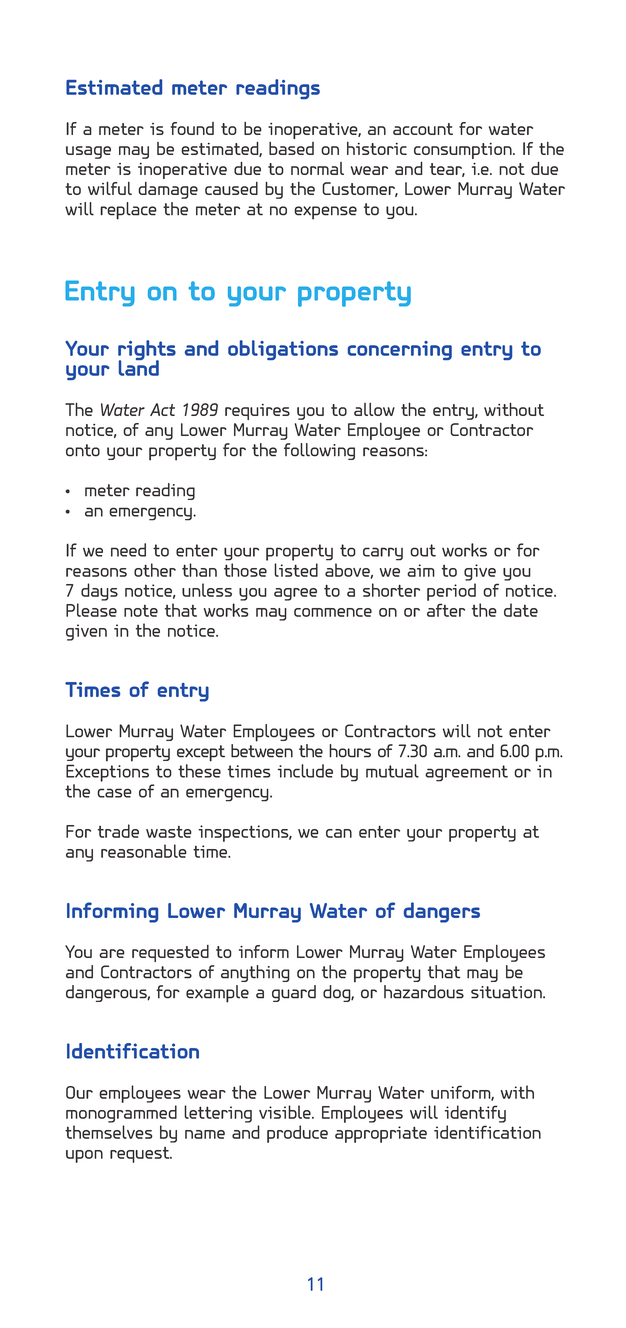 The height and width of the screenshot is (1328, 626). Describe the element at coordinates (296, 570) in the screenshot. I see `listed` at that location.
